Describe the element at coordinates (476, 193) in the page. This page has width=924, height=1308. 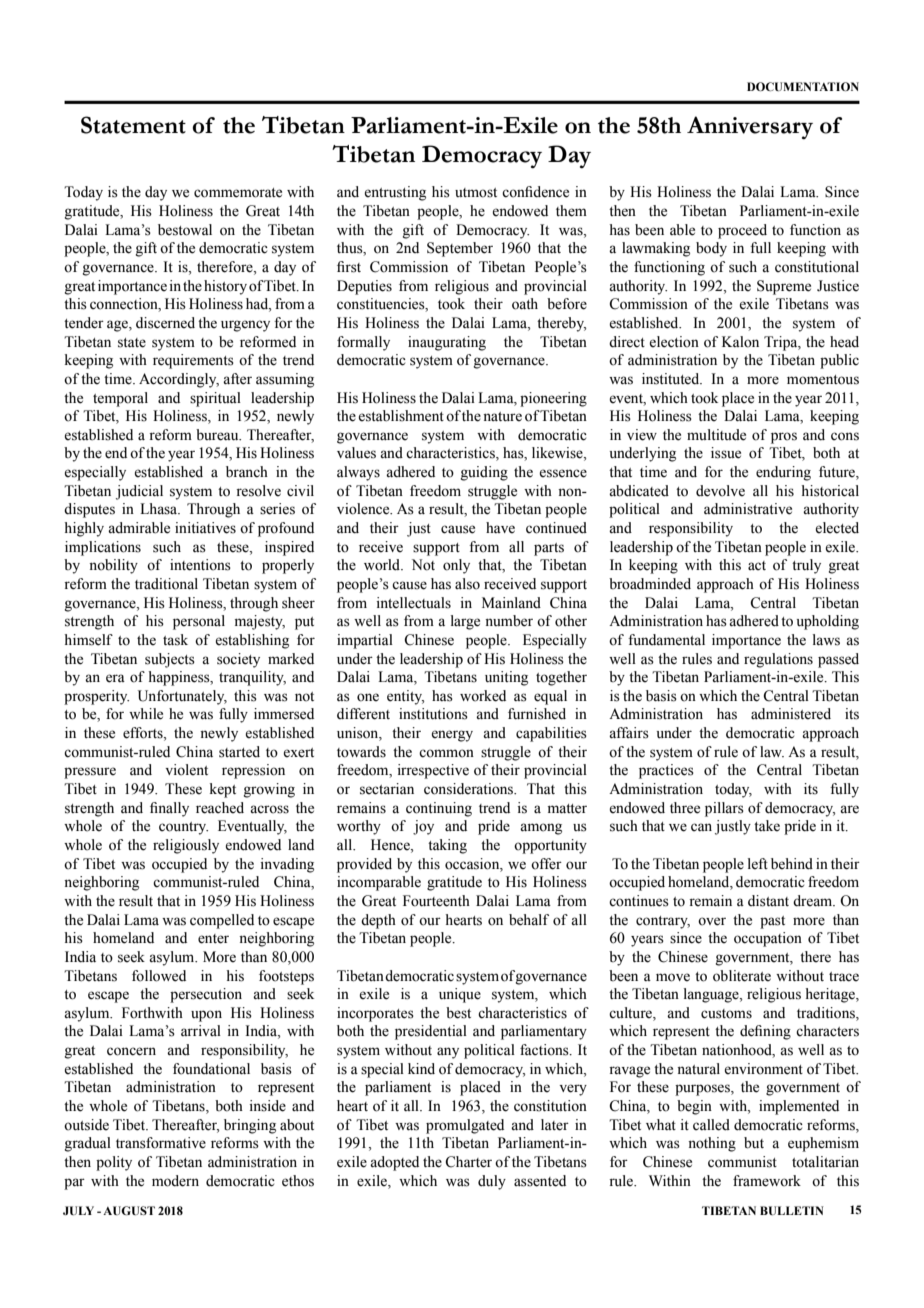
I see `utmost` at that location.
